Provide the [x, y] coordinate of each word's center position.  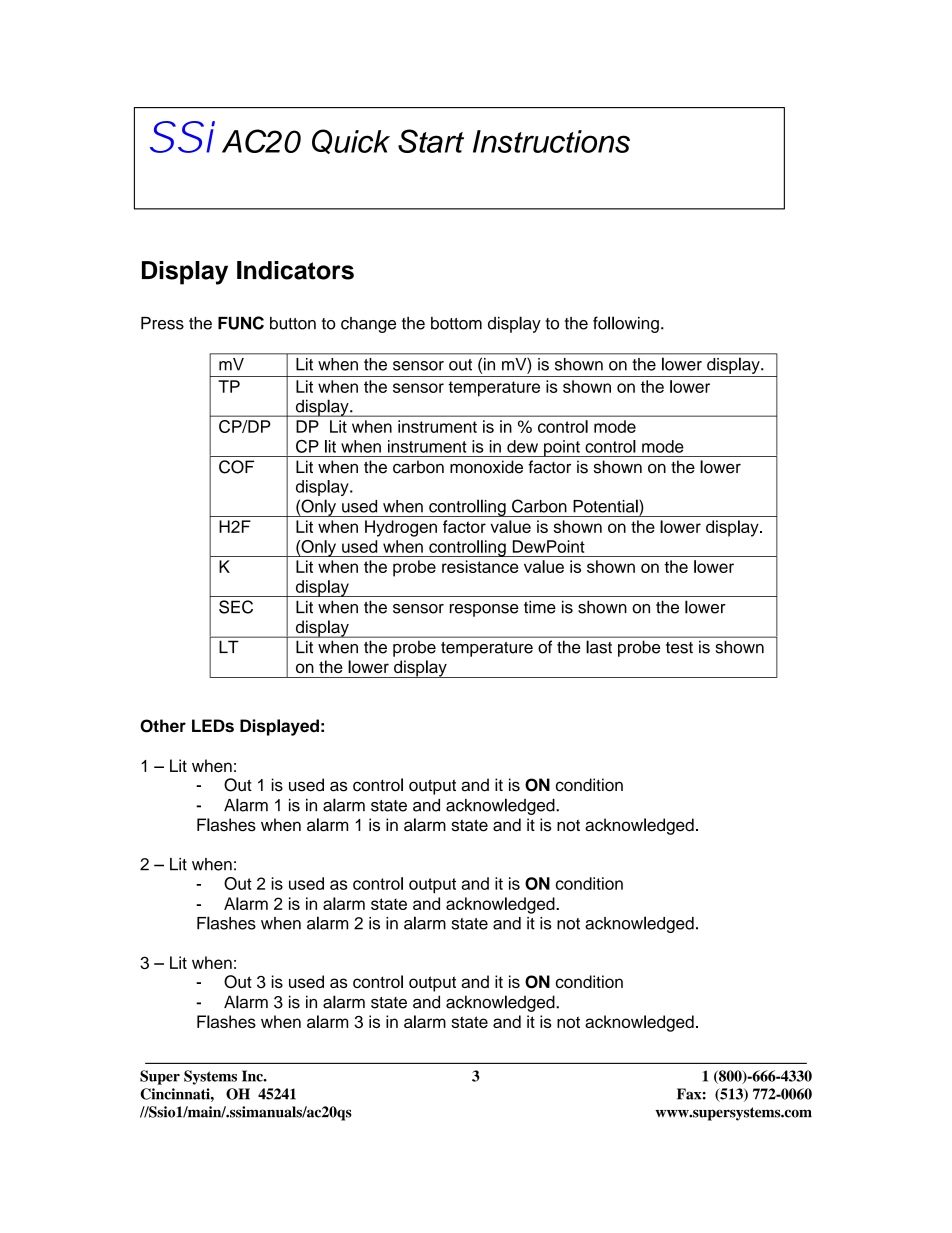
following [626, 324]
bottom [456, 323]
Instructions [551, 141]
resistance [480, 566]
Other [163, 726]
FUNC [241, 323]
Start [431, 141]
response [484, 610]
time [540, 607]
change [368, 325]
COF [236, 467]
